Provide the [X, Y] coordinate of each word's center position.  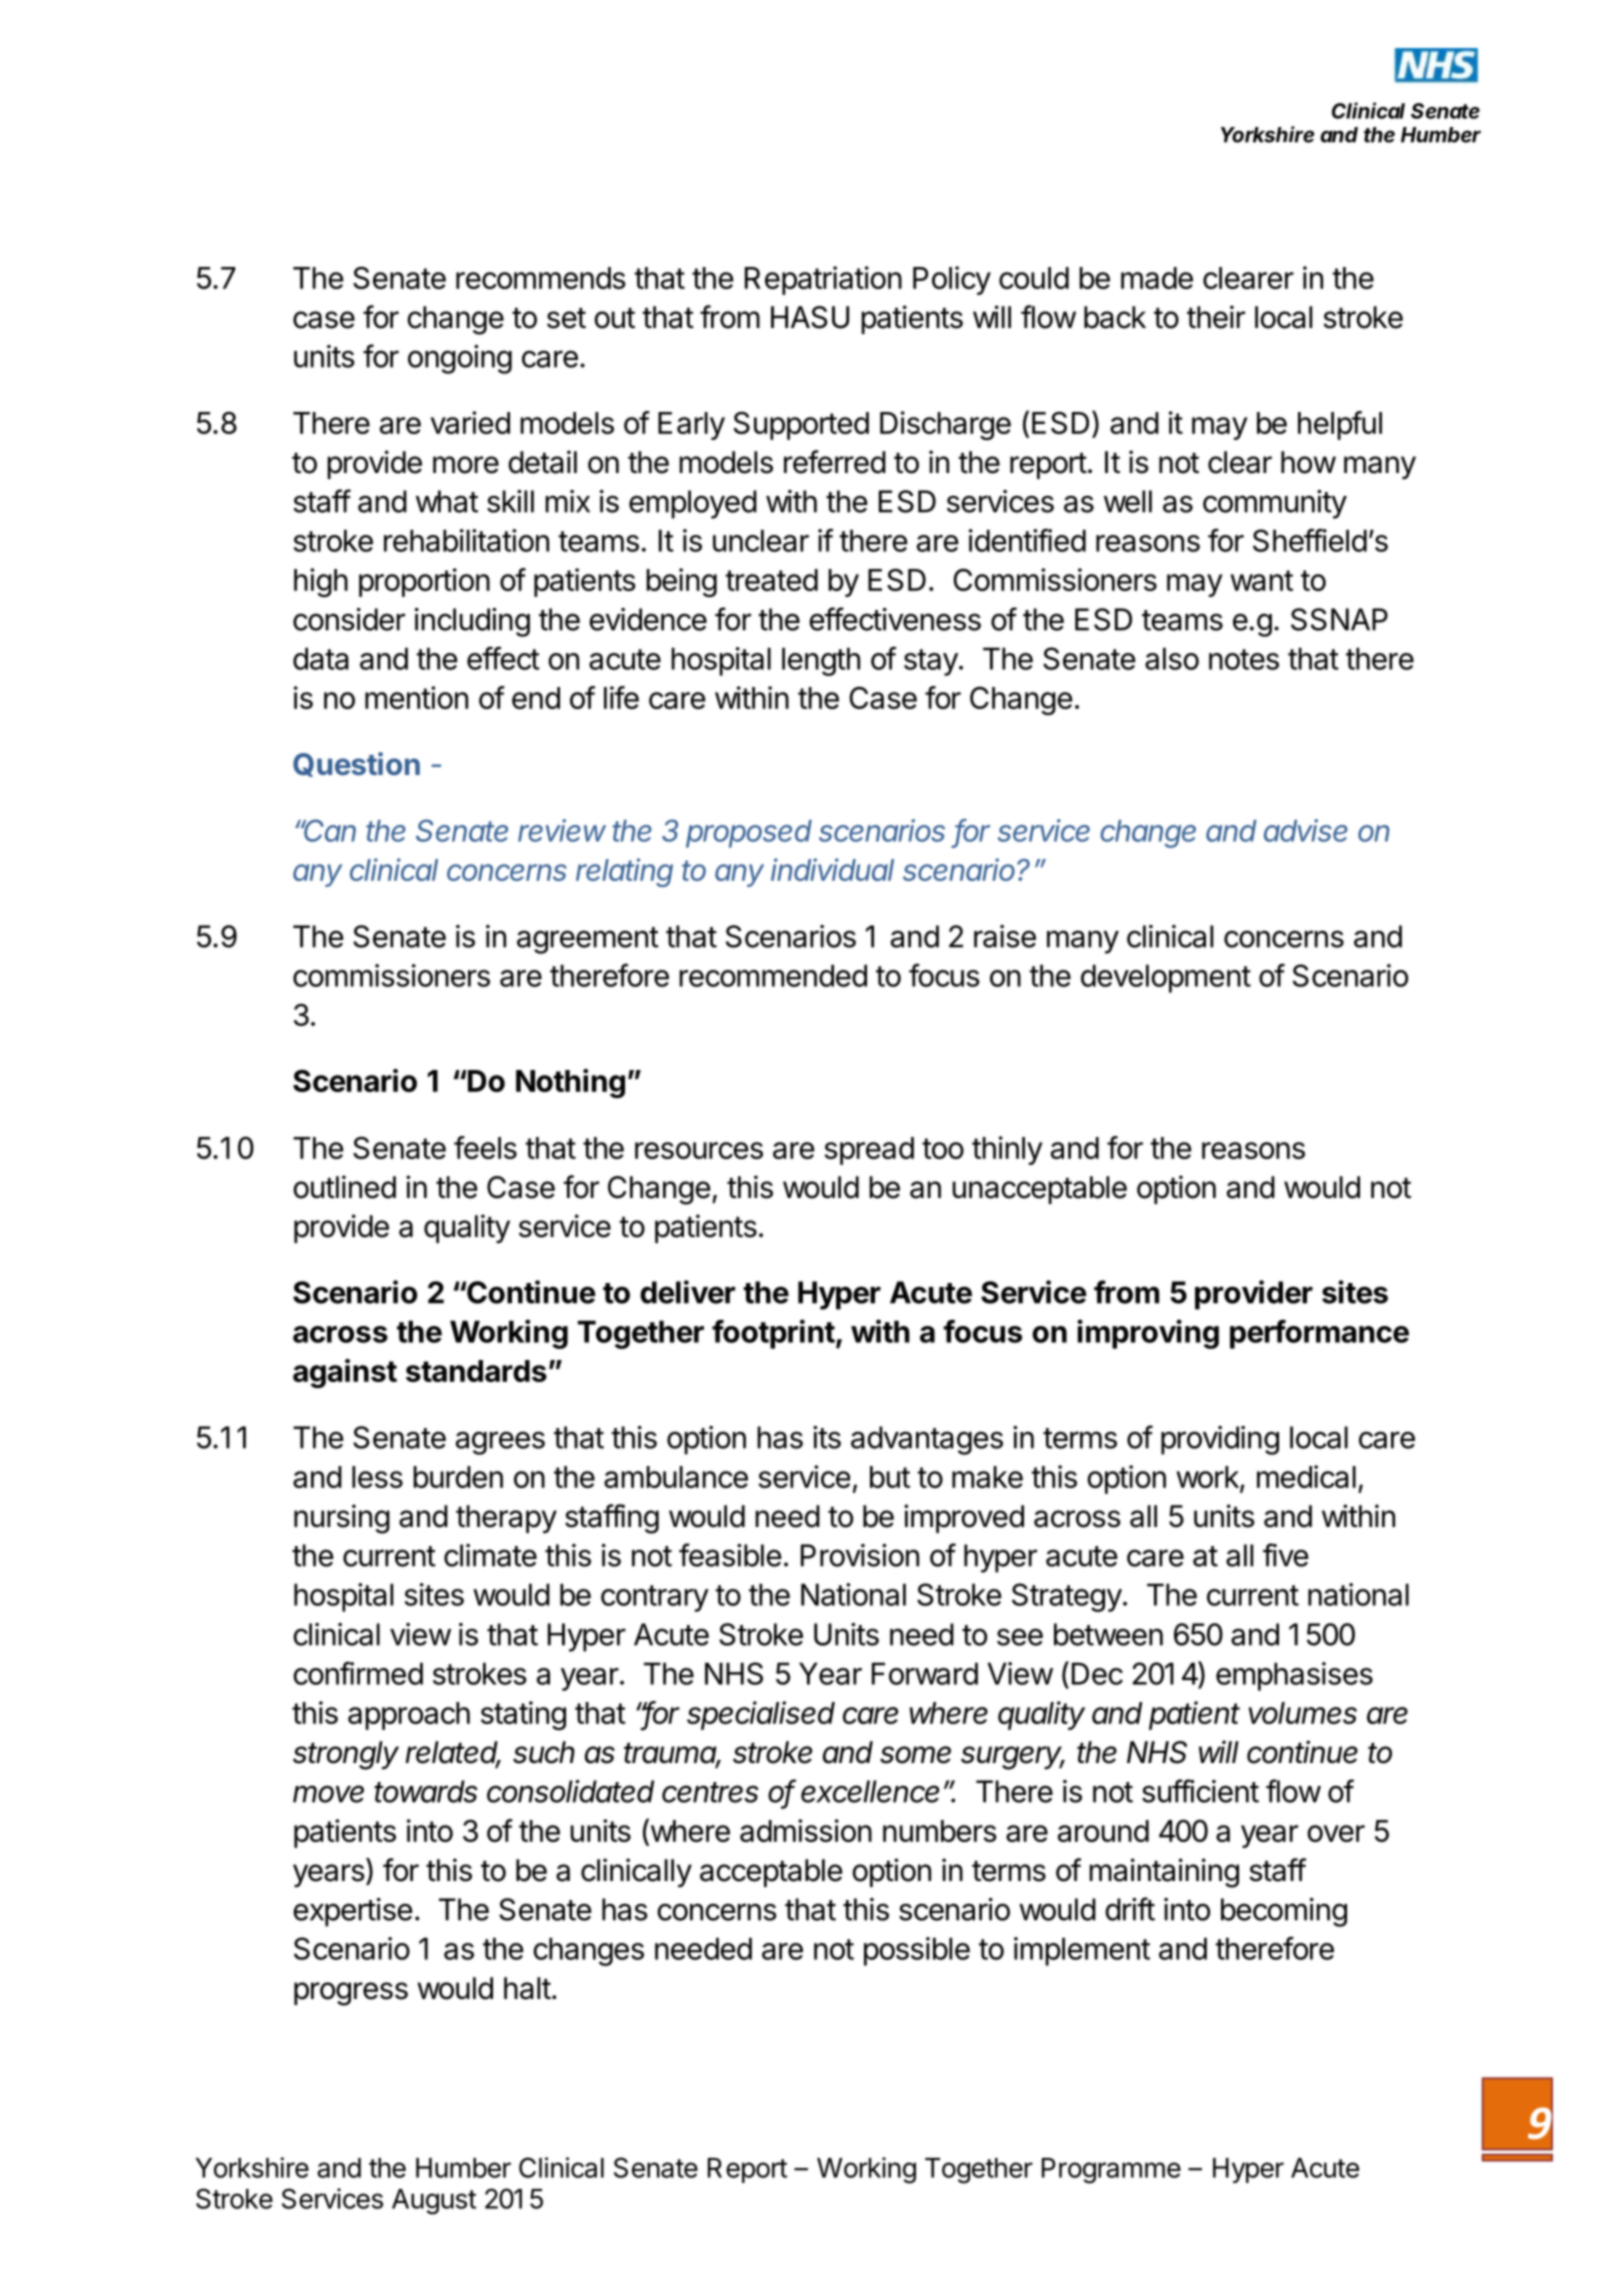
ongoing [460, 359]
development [1166, 978]
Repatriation [823, 280]
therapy [506, 1519]
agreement [588, 940]
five [1286, 1555]
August [434, 2202]
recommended [773, 975]
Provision [860, 1555]
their [1216, 317]
